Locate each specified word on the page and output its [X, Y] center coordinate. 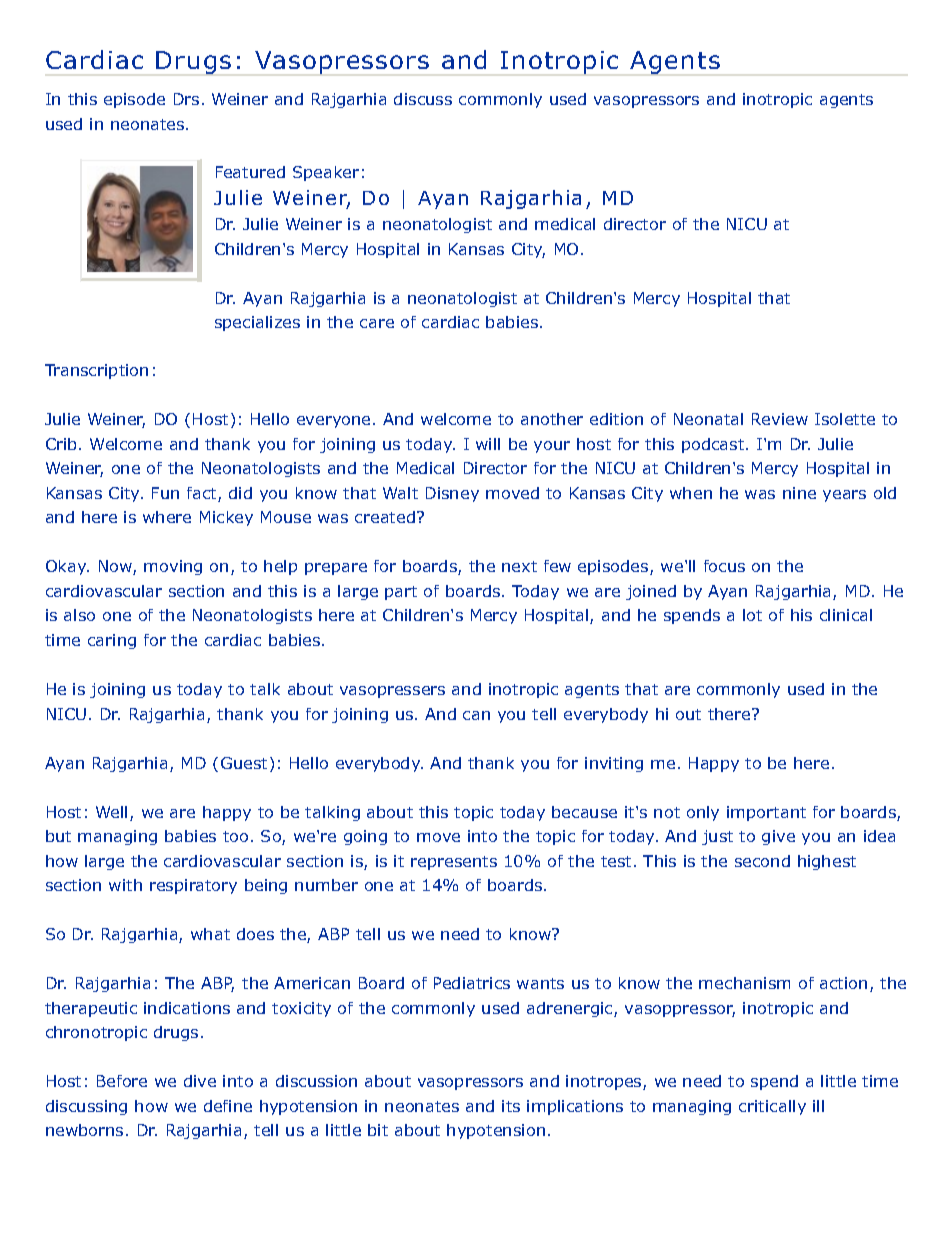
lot [752, 615]
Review [780, 419]
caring [112, 641]
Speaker [326, 173]
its [511, 1106]
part [401, 593]
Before [122, 1081]
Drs [186, 99]
